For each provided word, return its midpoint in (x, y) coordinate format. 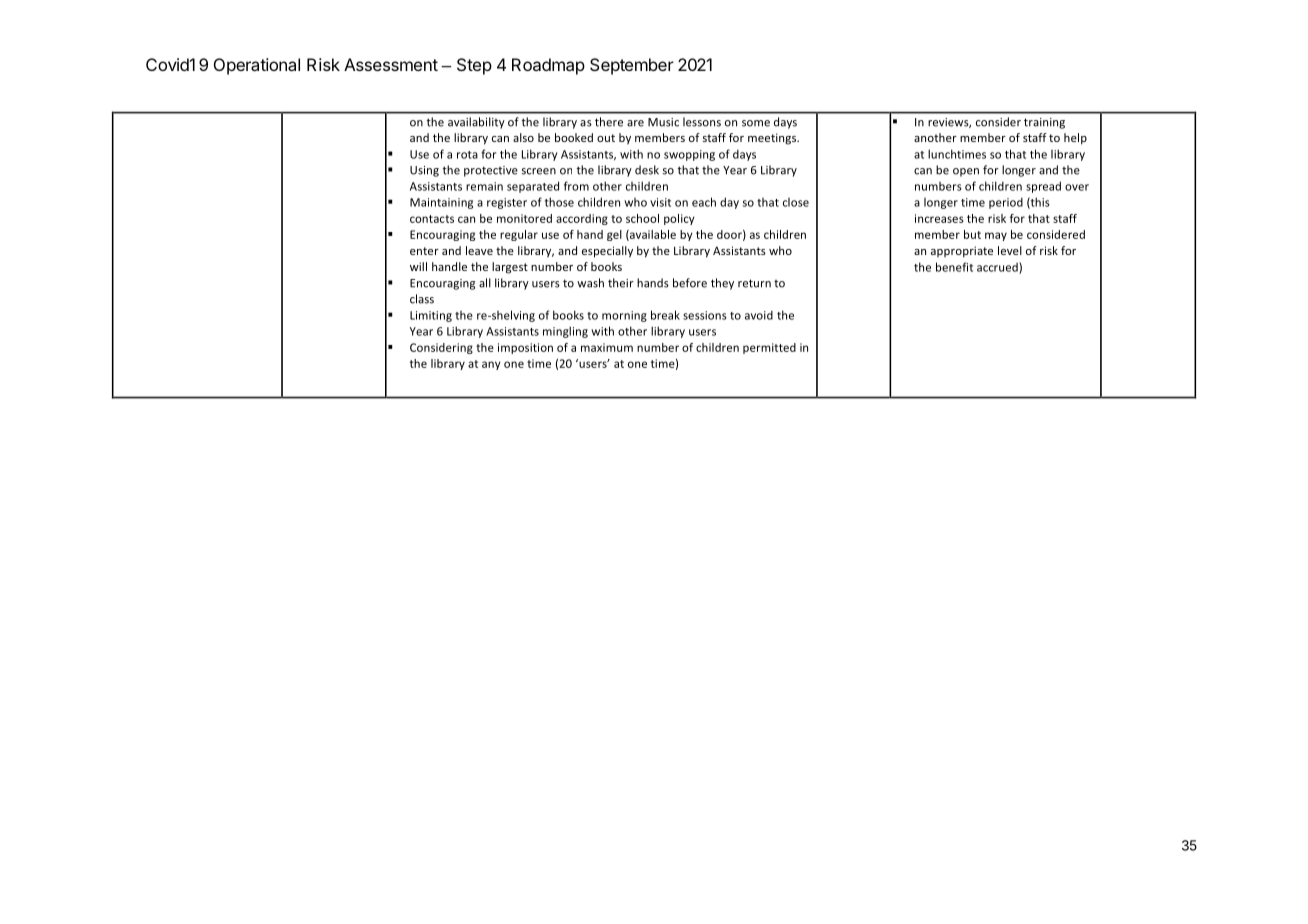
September (632, 66)
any (491, 365)
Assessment (391, 64)
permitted (769, 348)
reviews (949, 123)
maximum (607, 347)
